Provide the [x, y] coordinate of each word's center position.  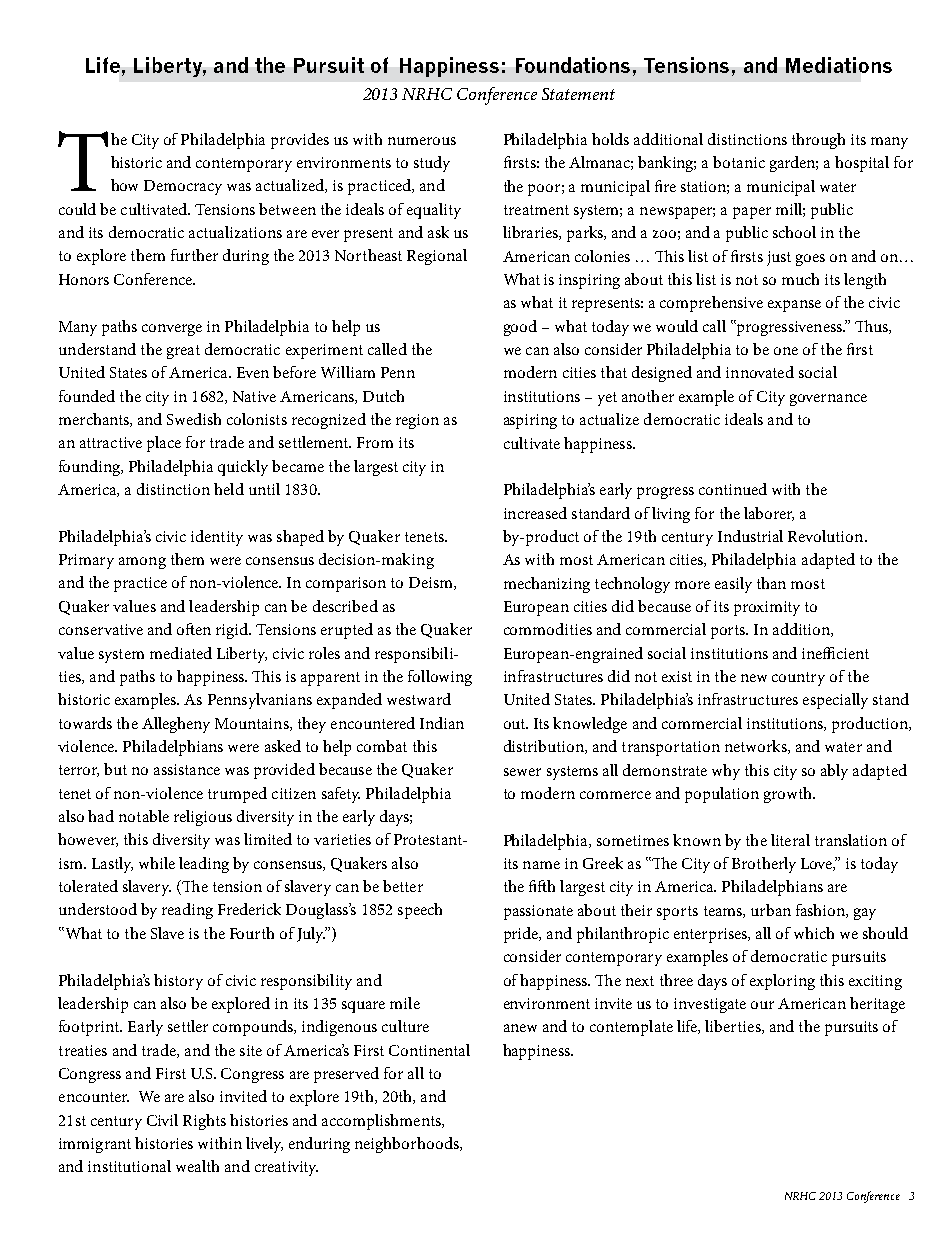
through [818, 141]
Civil [162, 1120]
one [786, 351]
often [194, 629]
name [541, 865]
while [157, 863]
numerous [422, 141]
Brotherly [764, 865]
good [520, 328]
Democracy [183, 187]
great [183, 352]
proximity [767, 608]
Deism [432, 583]
